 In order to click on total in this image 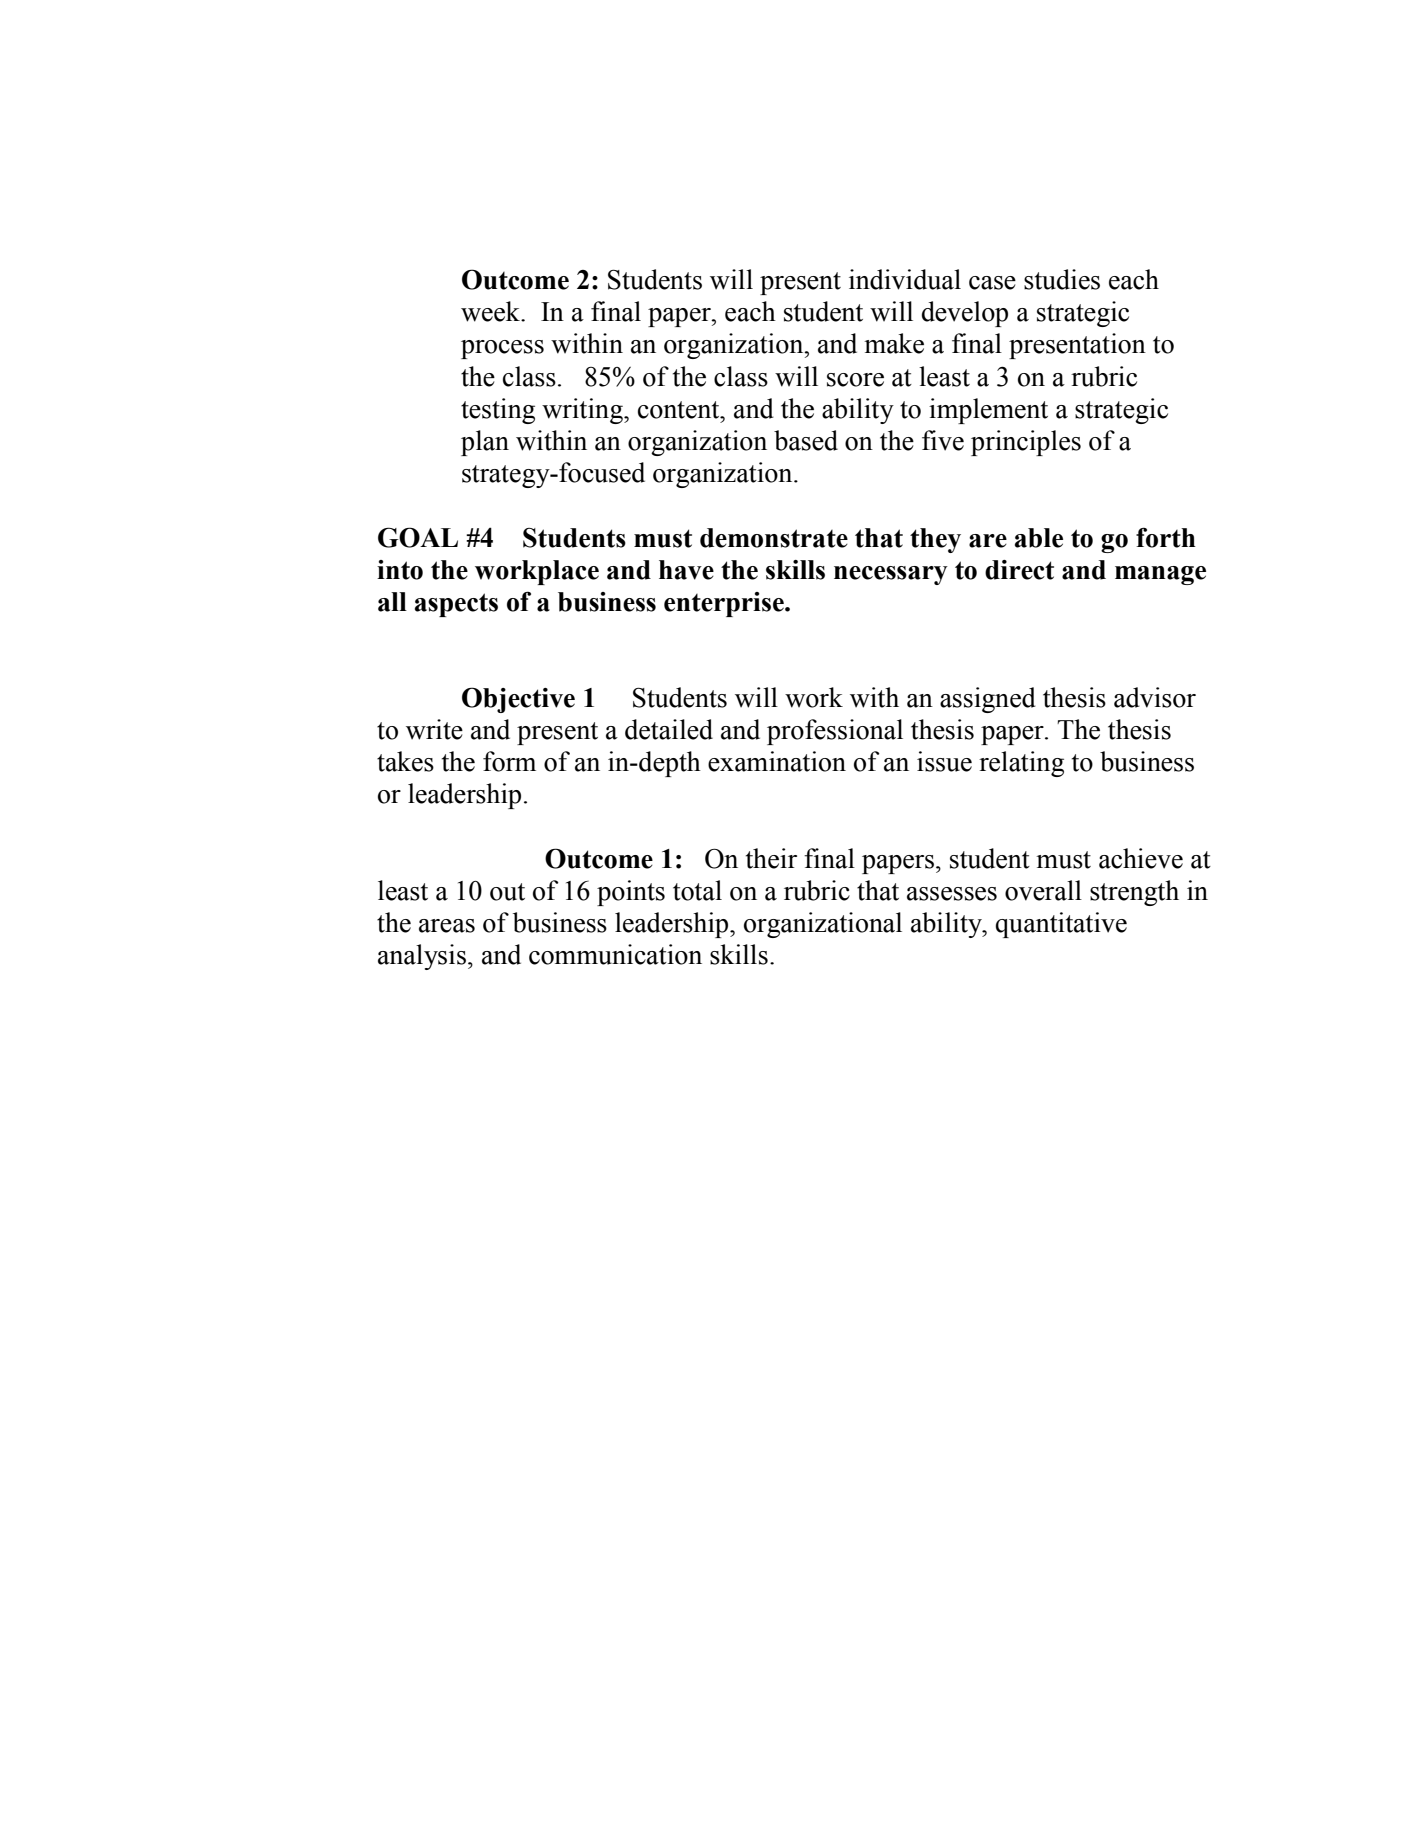, I will do `click(697, 890)`.
